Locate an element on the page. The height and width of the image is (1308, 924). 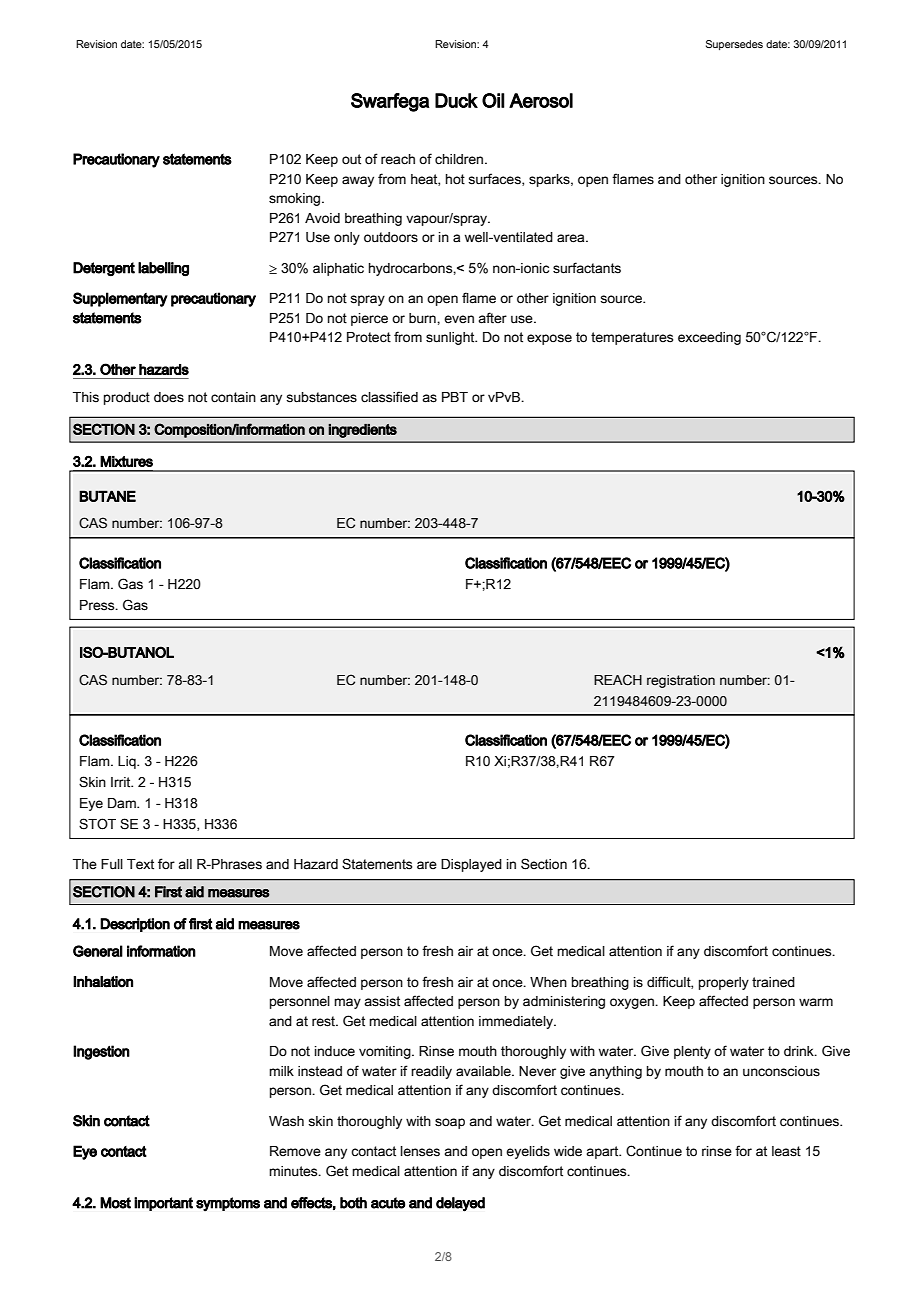
Duck is located at coordinates (456, 100).
